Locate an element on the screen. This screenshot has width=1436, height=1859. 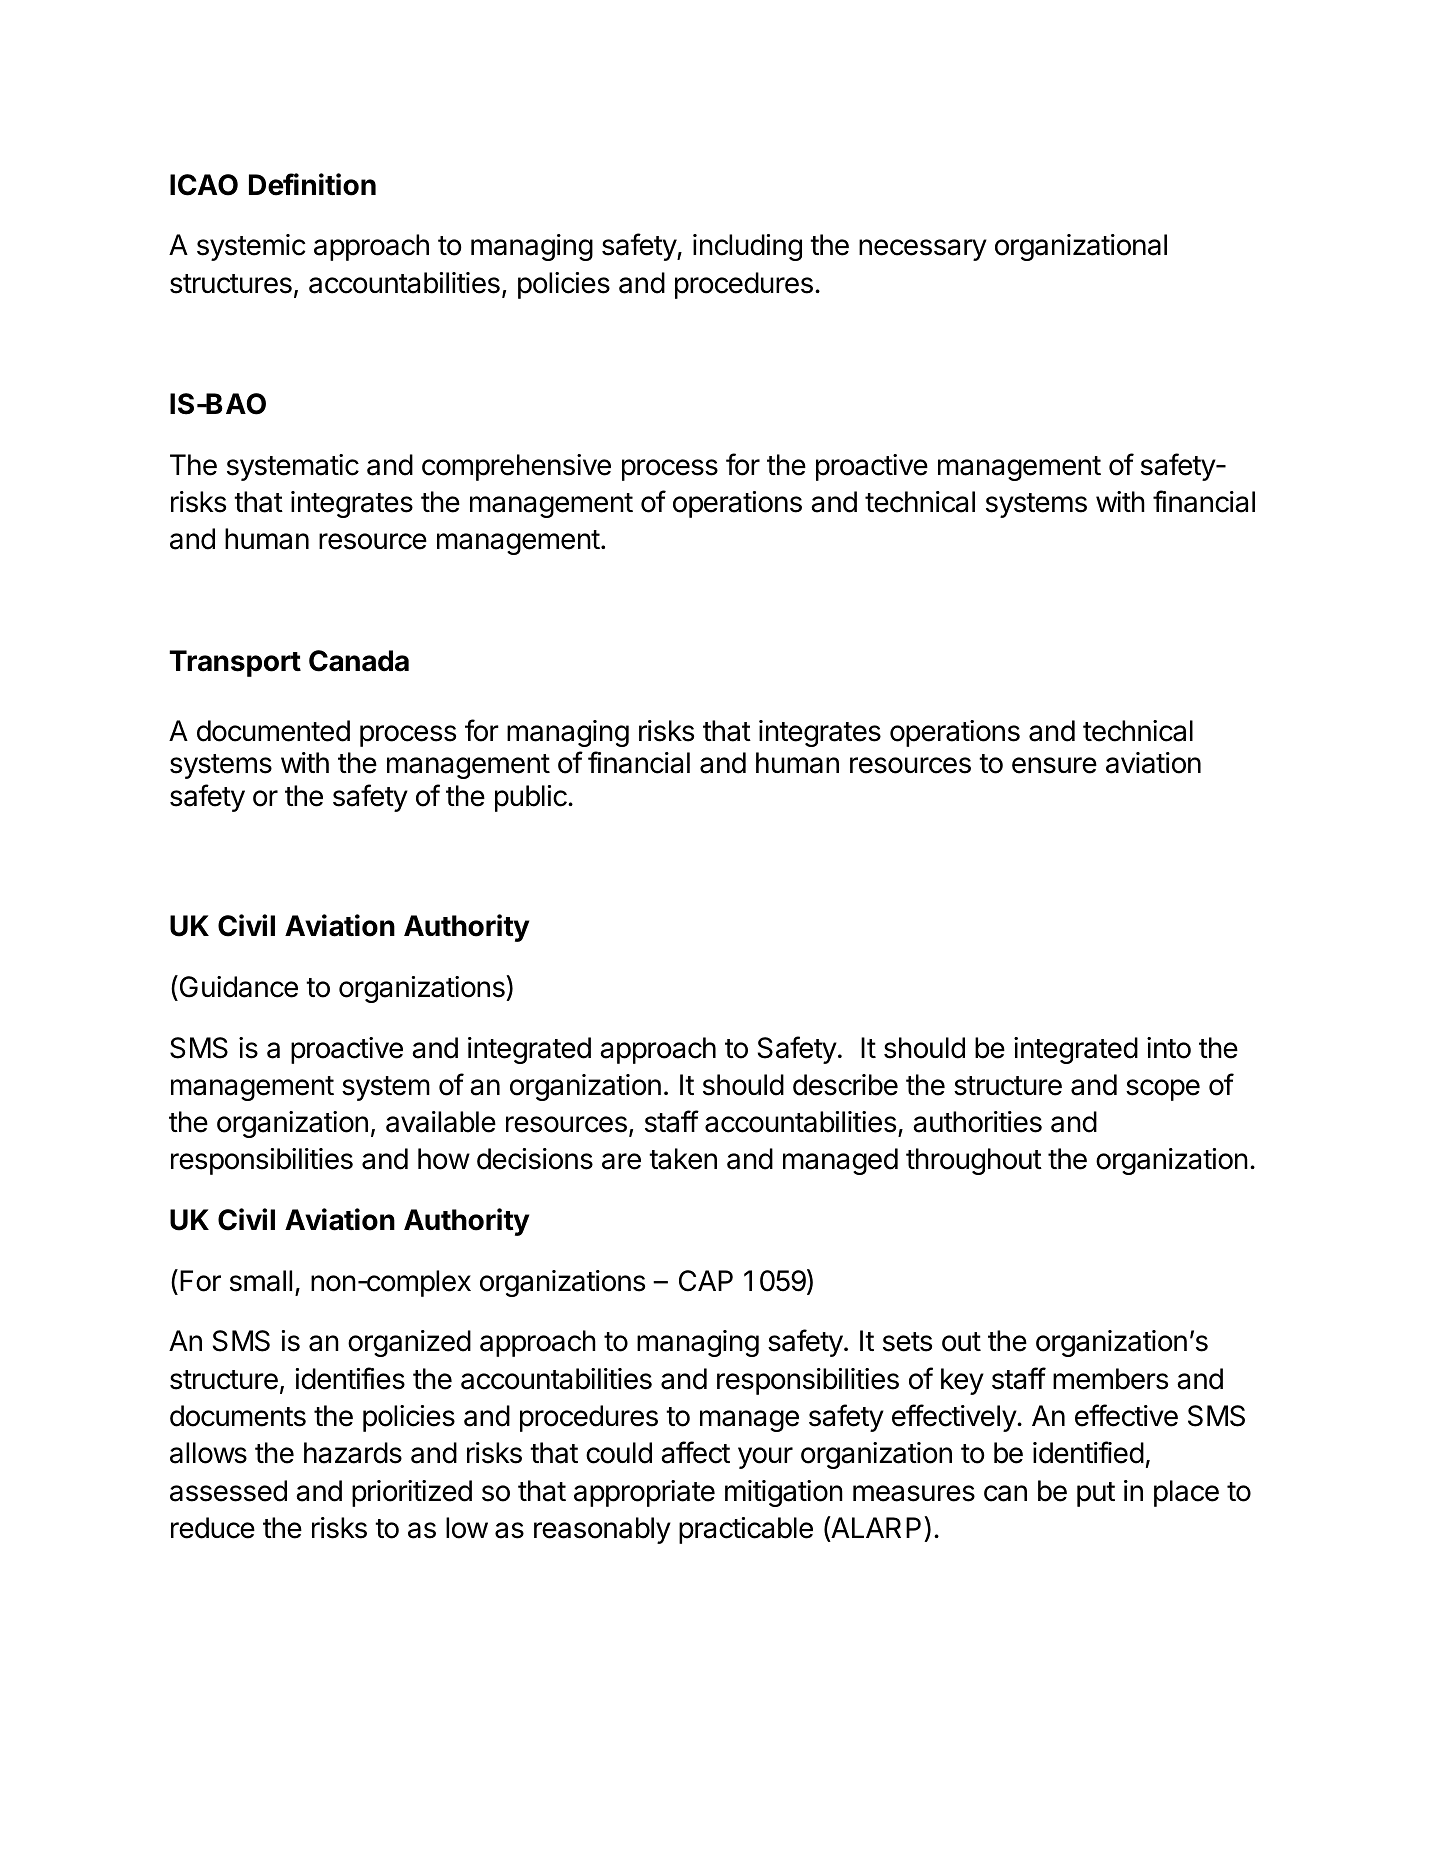
Definition is located at coordinates (312, 184).
